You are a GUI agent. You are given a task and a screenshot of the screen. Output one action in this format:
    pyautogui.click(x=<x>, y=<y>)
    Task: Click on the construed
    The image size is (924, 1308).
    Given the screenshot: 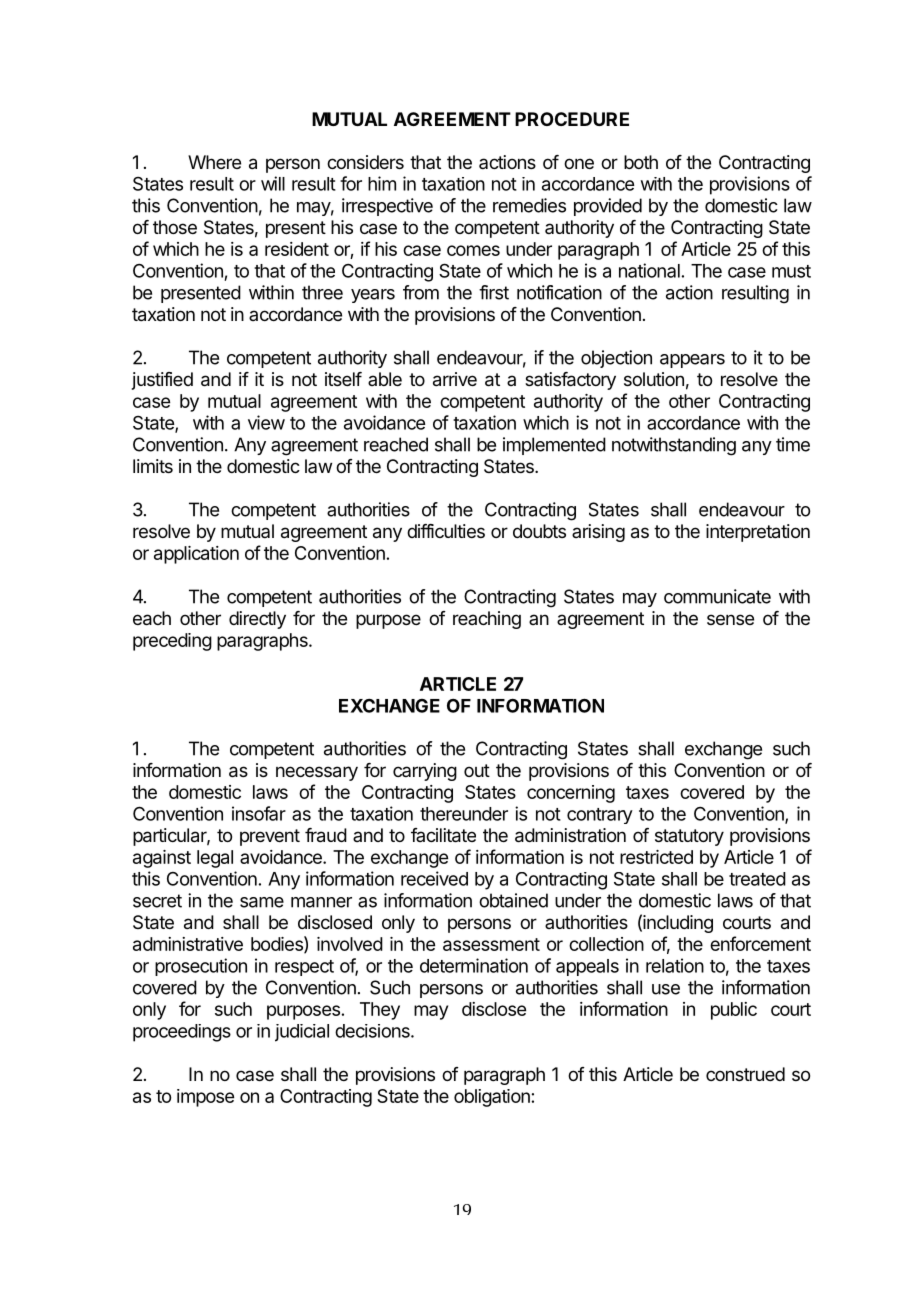 What is the action you would take?
    pyautogui.click(x=745, y=1074)
